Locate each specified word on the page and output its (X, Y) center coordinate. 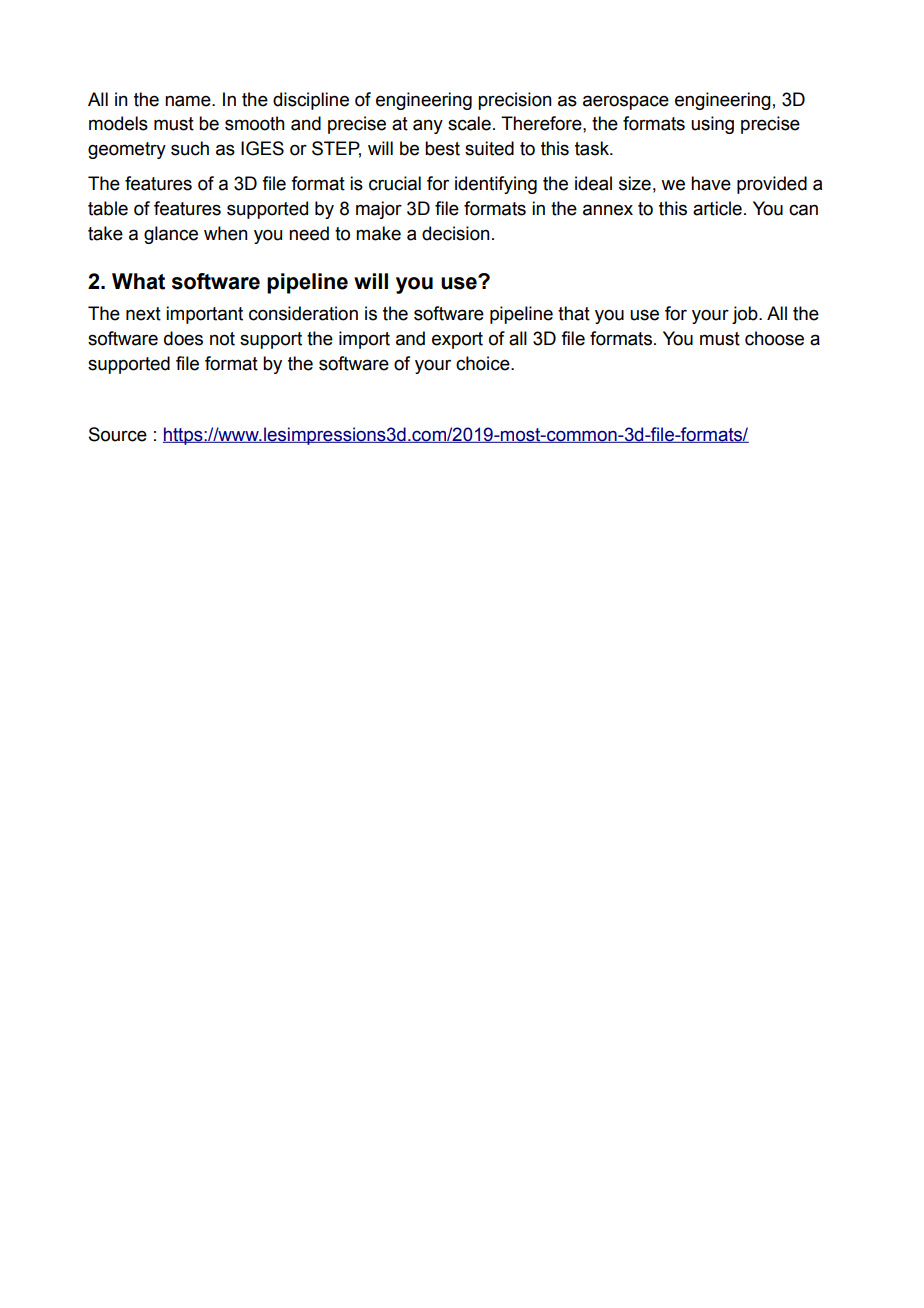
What (138, 281)
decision (456, 233)
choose (774, 338)
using (712, 125)
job (746, 315)
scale (469, 123)
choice (484, 363)
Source (118, 434)
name (189, 101)
